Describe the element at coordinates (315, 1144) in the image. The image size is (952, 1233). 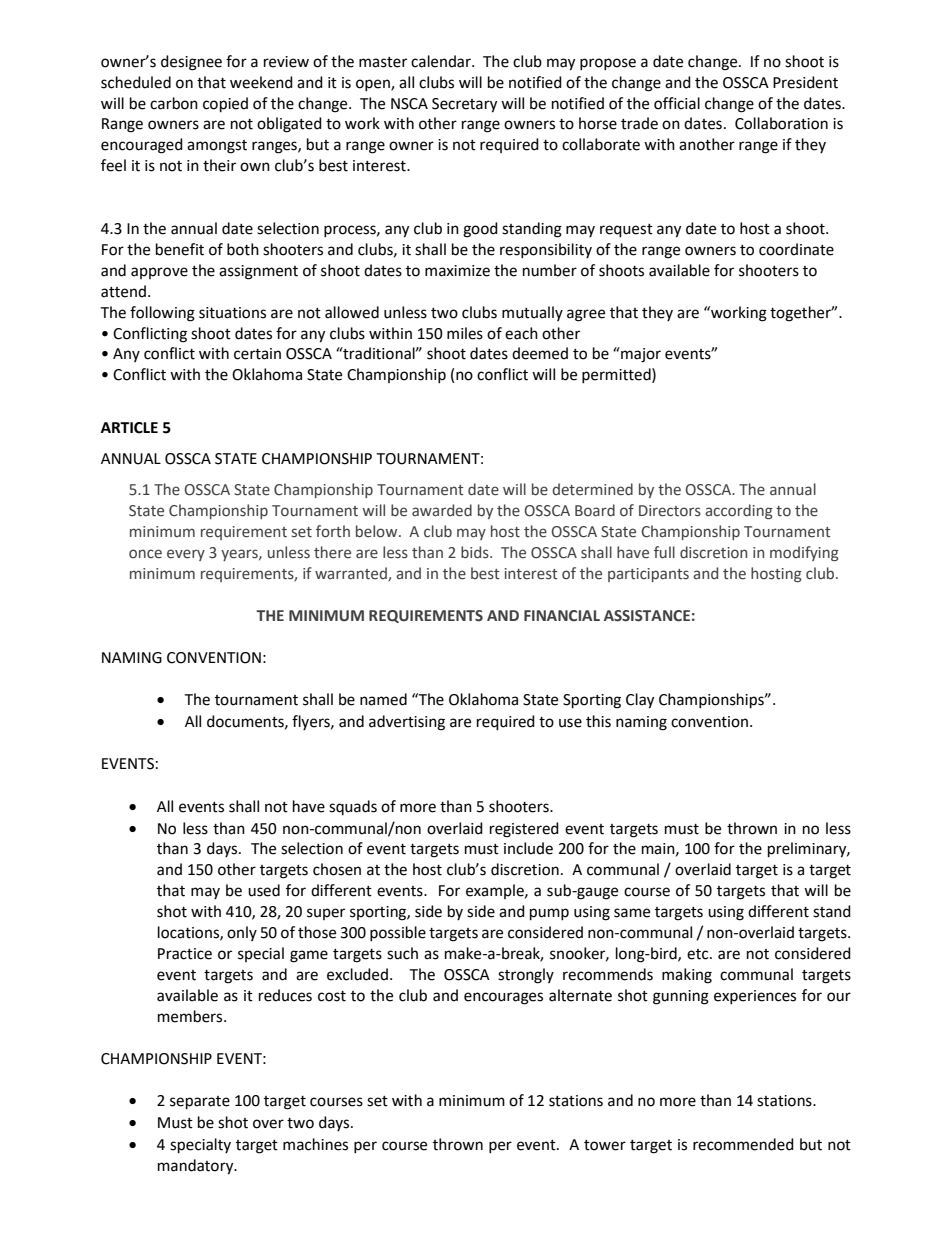
I see `machines` at that location.
